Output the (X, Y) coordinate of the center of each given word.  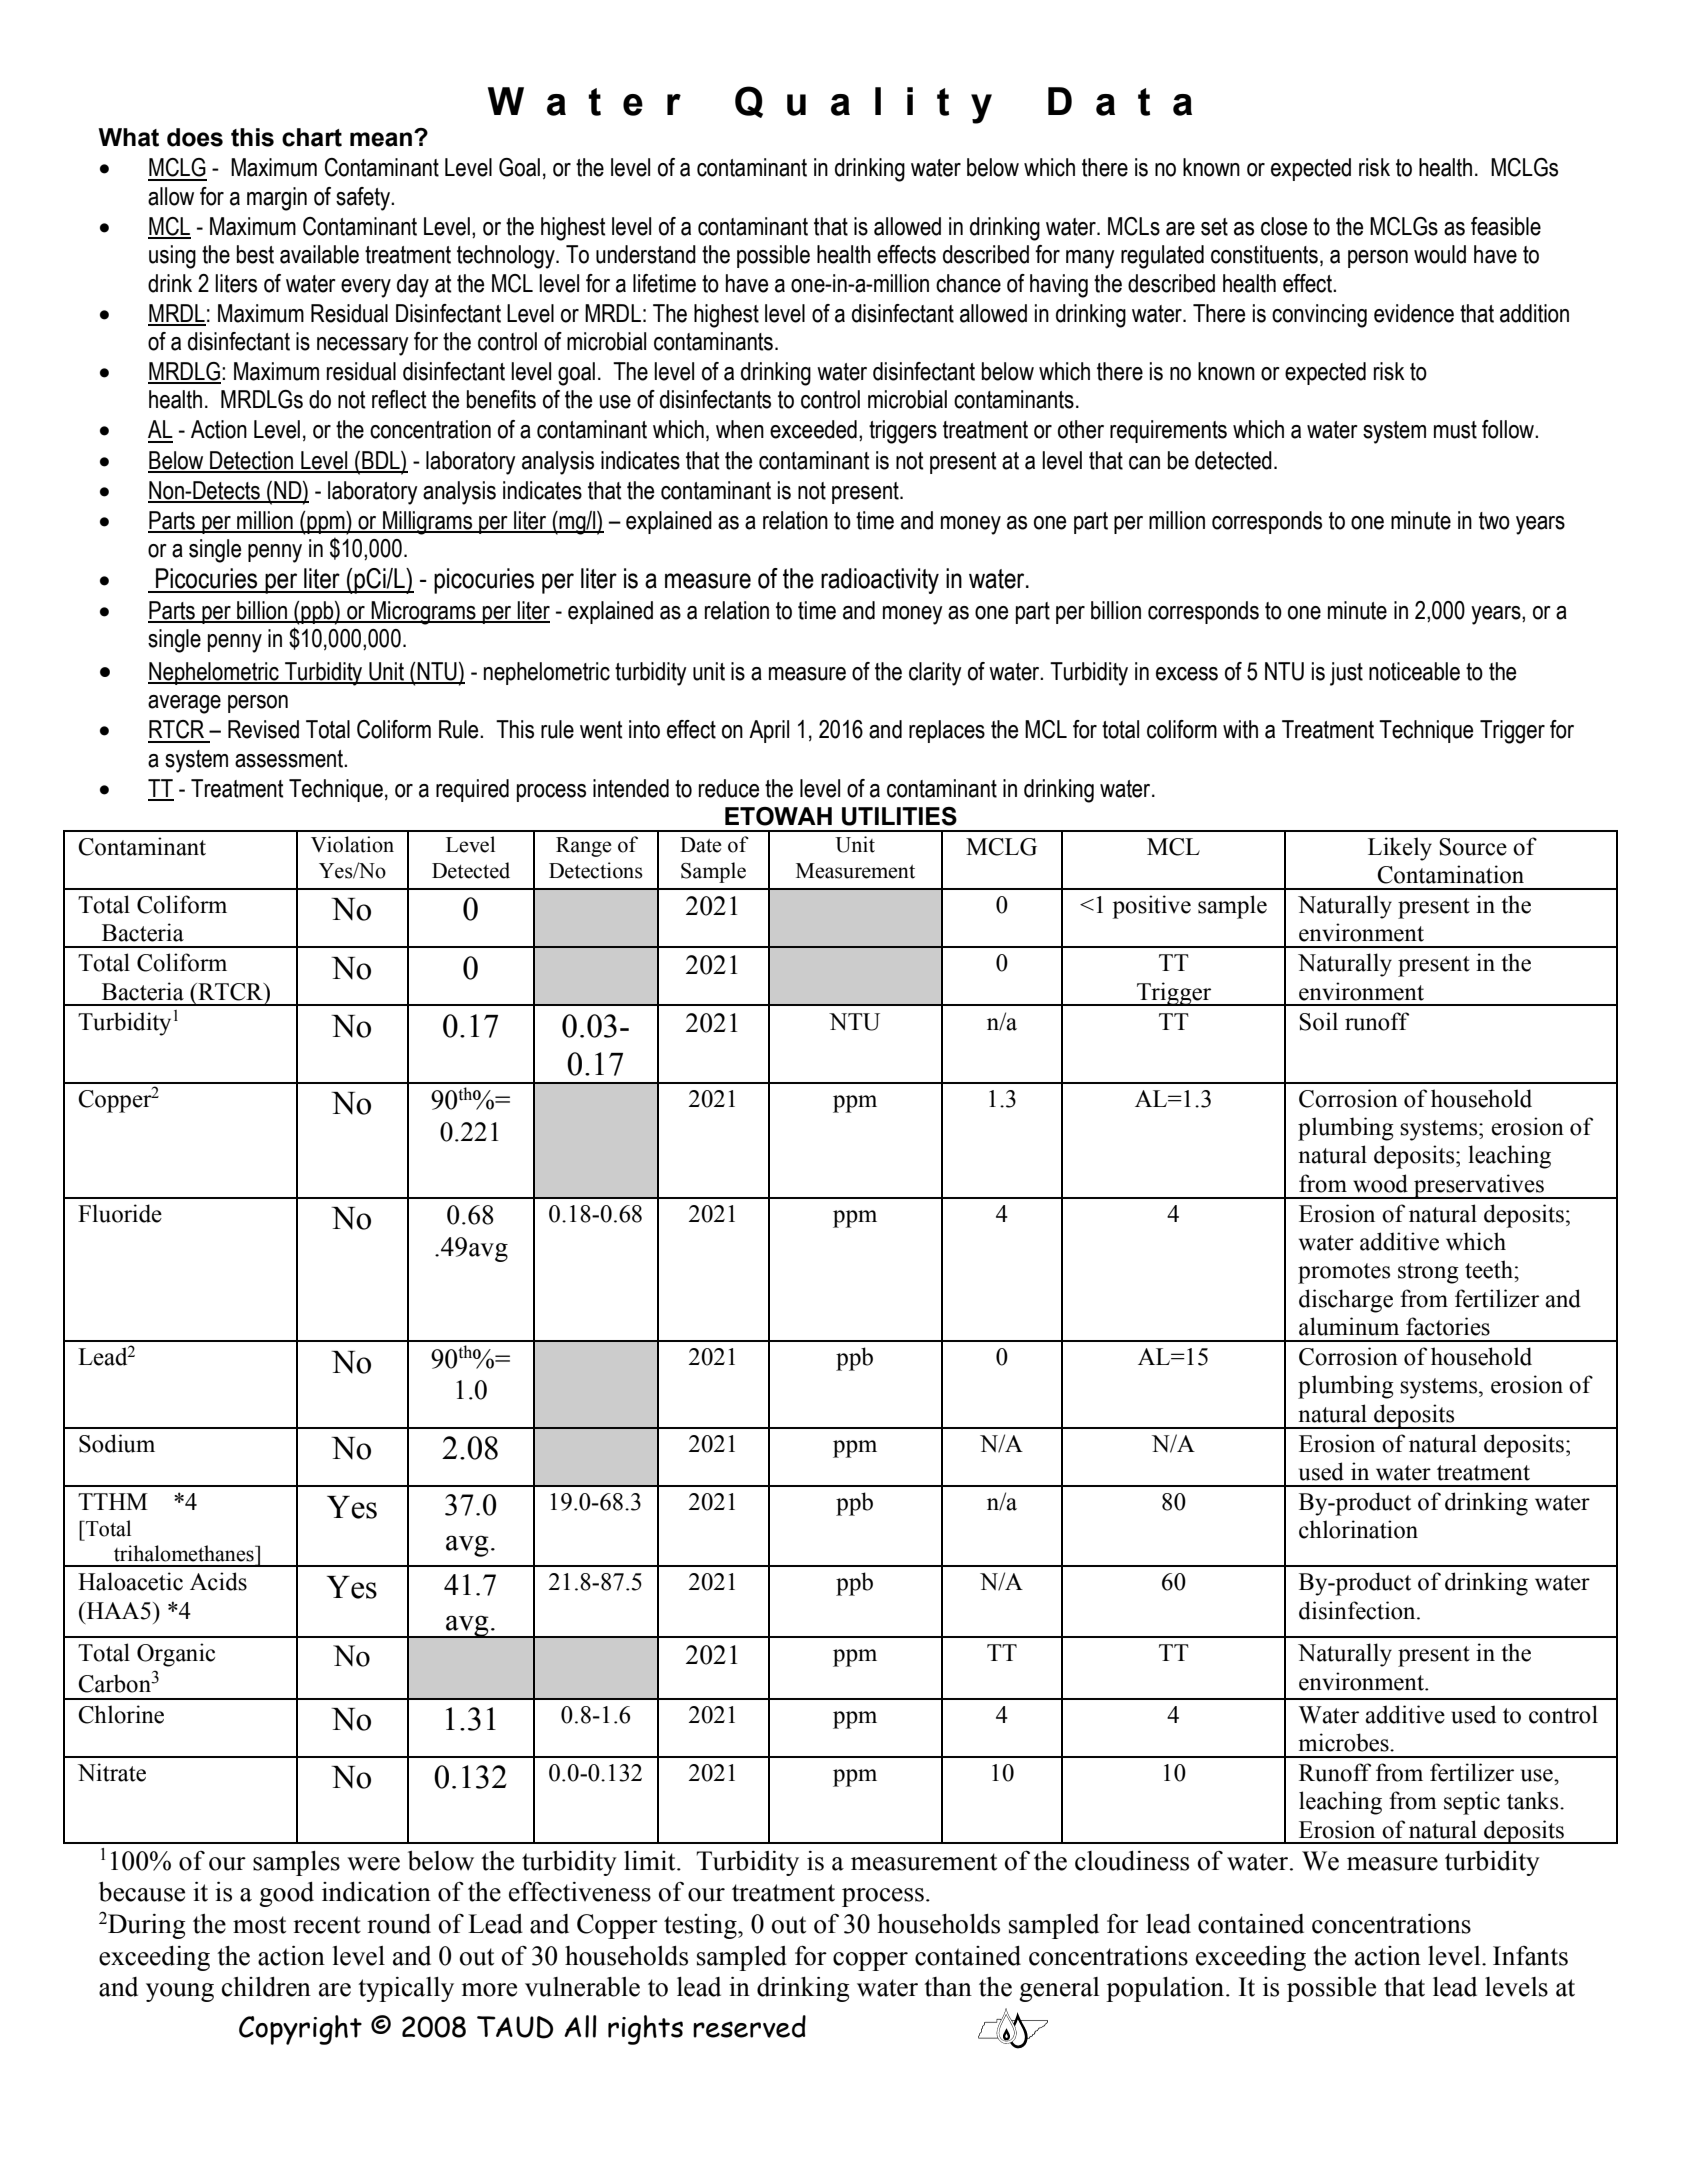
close (1284, 226)
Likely (1400, 849)
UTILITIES (899, 816)
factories (1448, 1326)
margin (277, 199)
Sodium (117, 1443)
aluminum (1349, 1326)
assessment (290, 759)
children (266, 1987)
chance (968, 283)
